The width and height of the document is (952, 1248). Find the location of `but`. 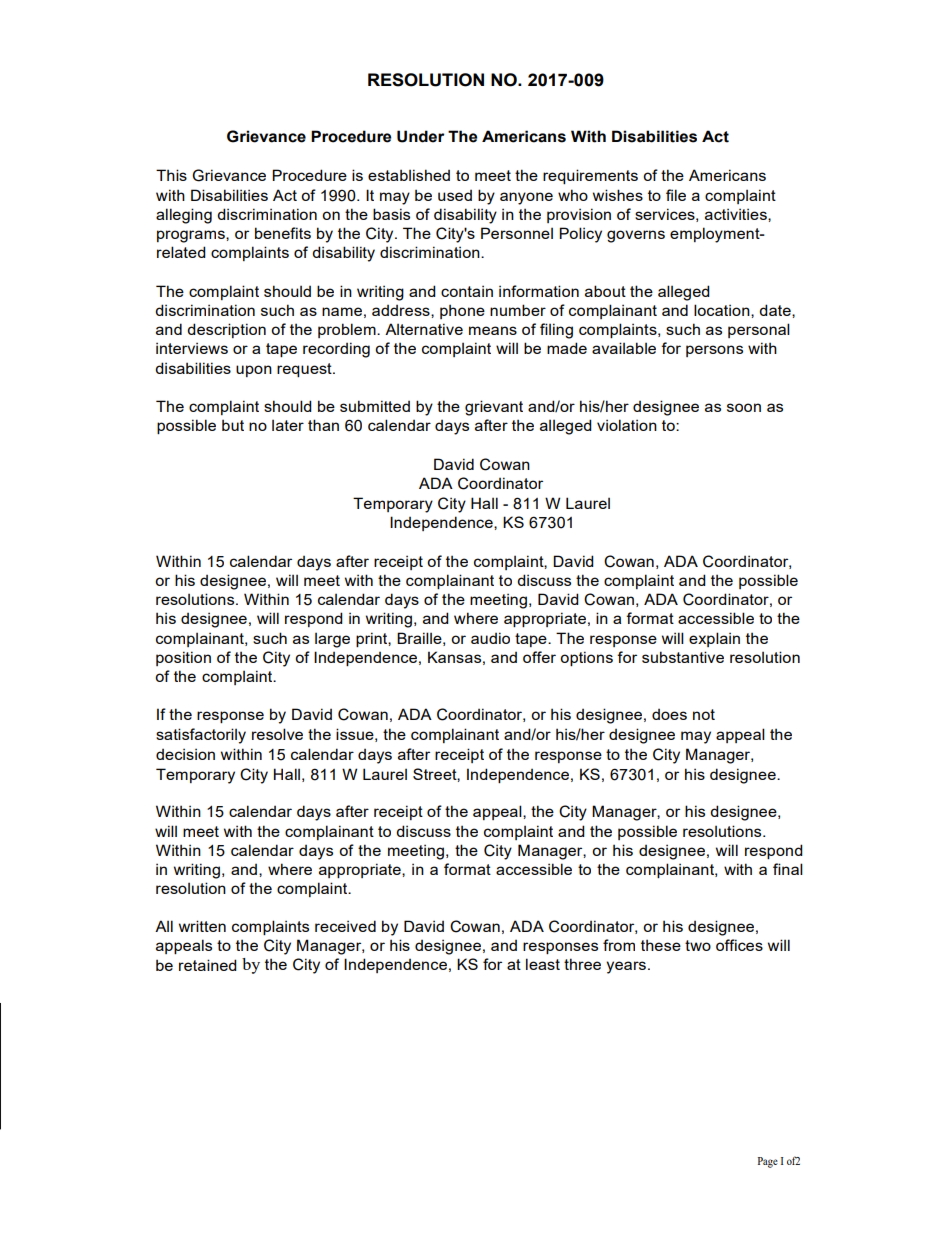

but is located at coordinates (233, 425).
